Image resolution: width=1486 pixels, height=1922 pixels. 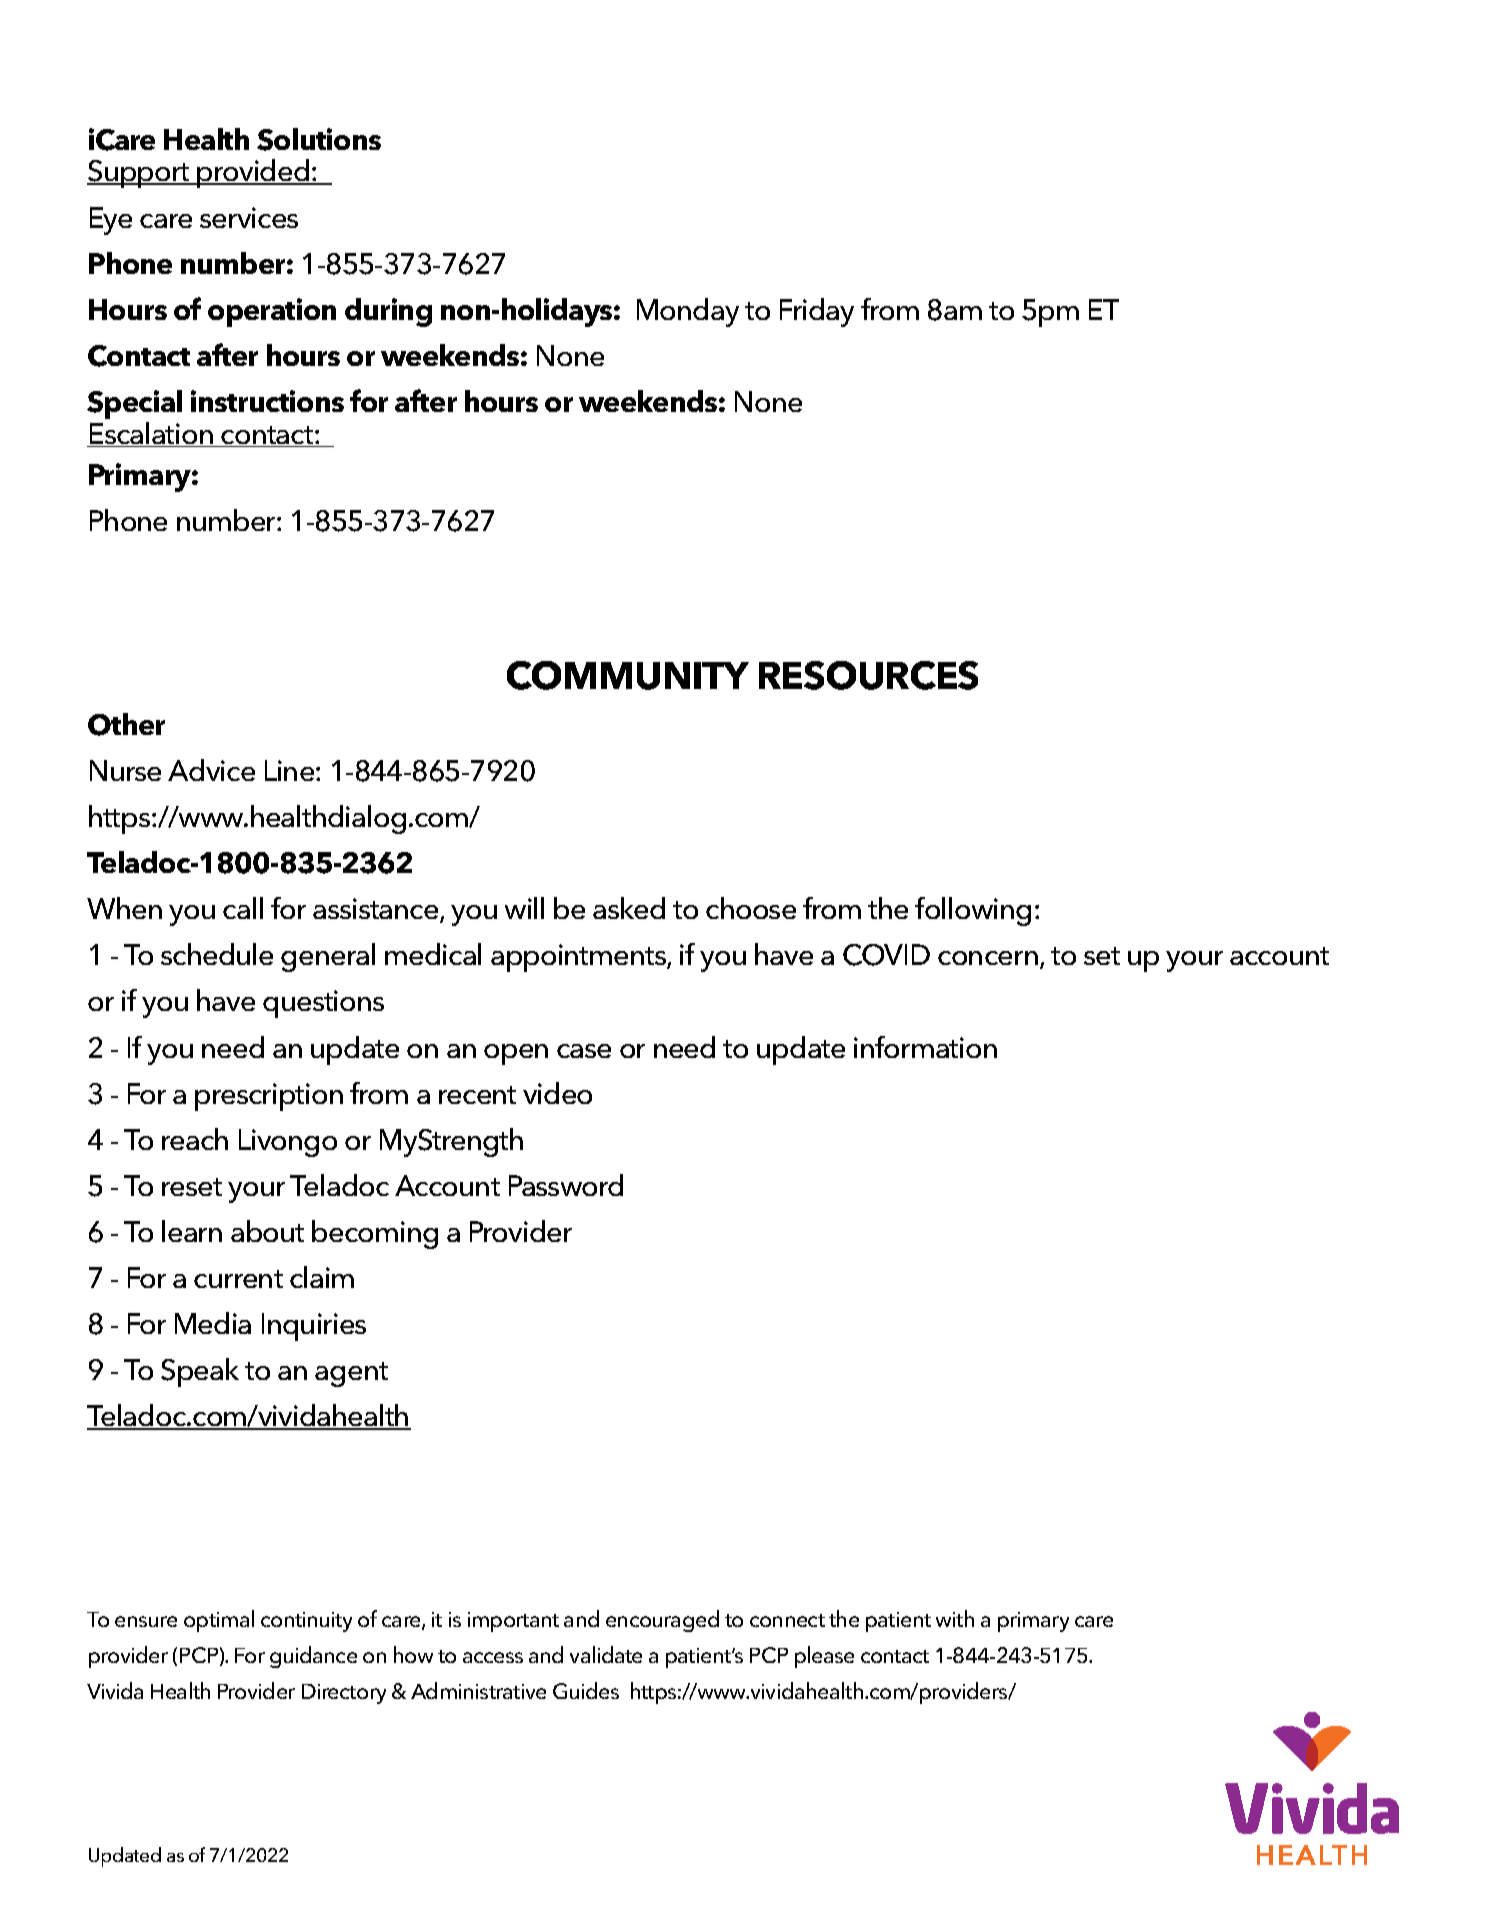 What do you see at coordinates (238, 1279) in the document?
I see `current` at bounding box center [238, 1279].
